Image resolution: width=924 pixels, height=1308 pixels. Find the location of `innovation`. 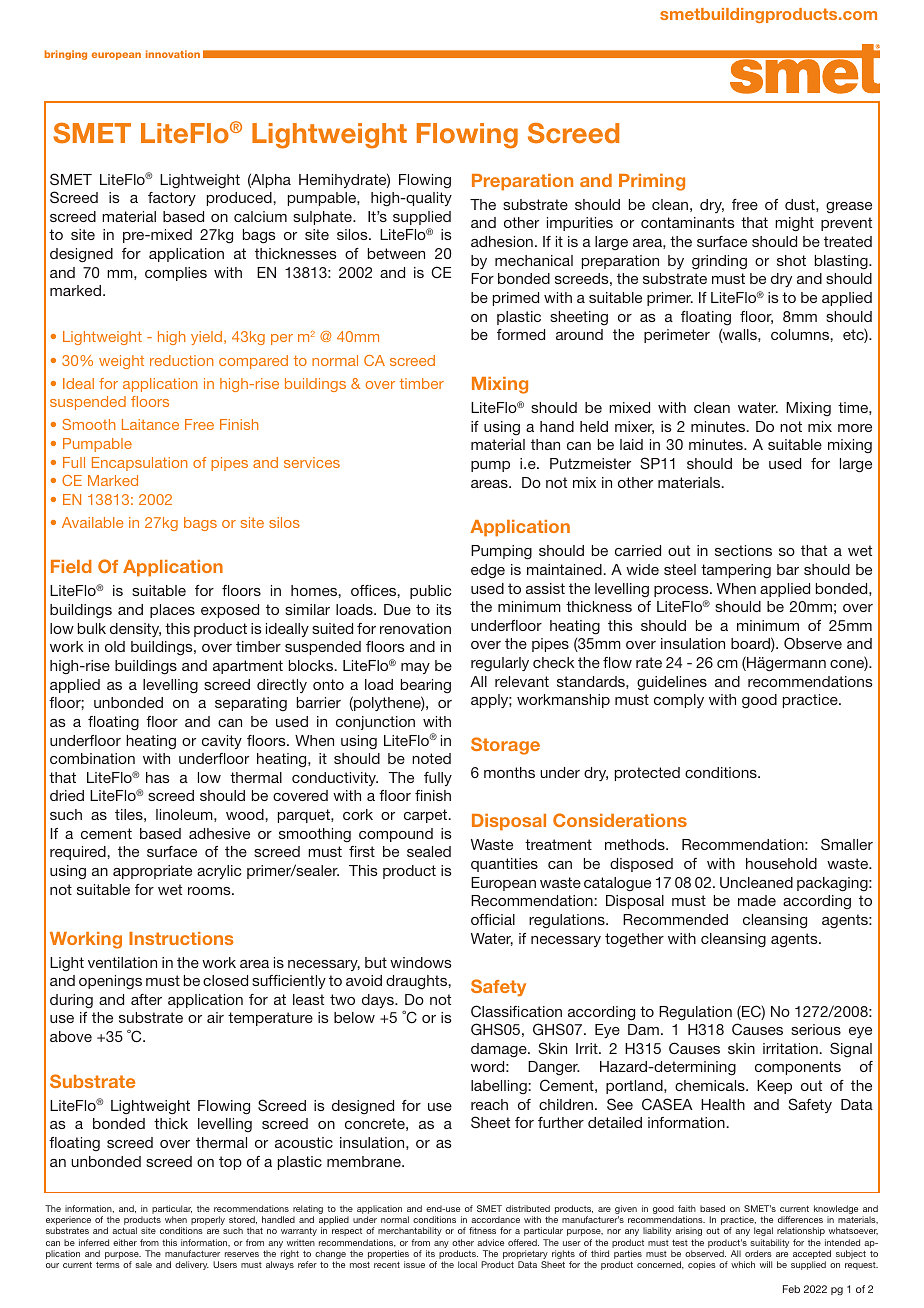

innovation is located at coordinates (173, 54).
